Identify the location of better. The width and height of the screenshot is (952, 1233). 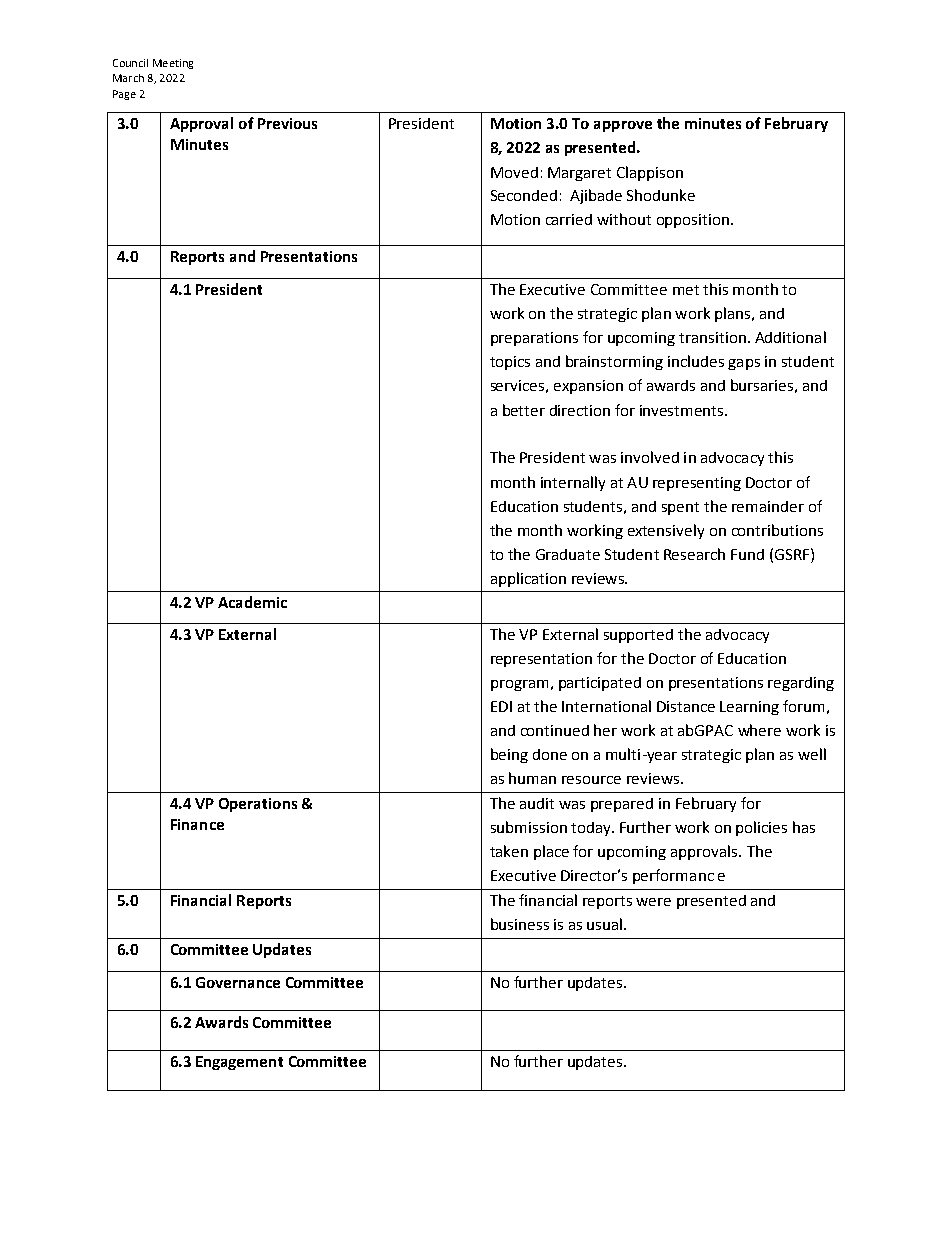
(524, 410).
